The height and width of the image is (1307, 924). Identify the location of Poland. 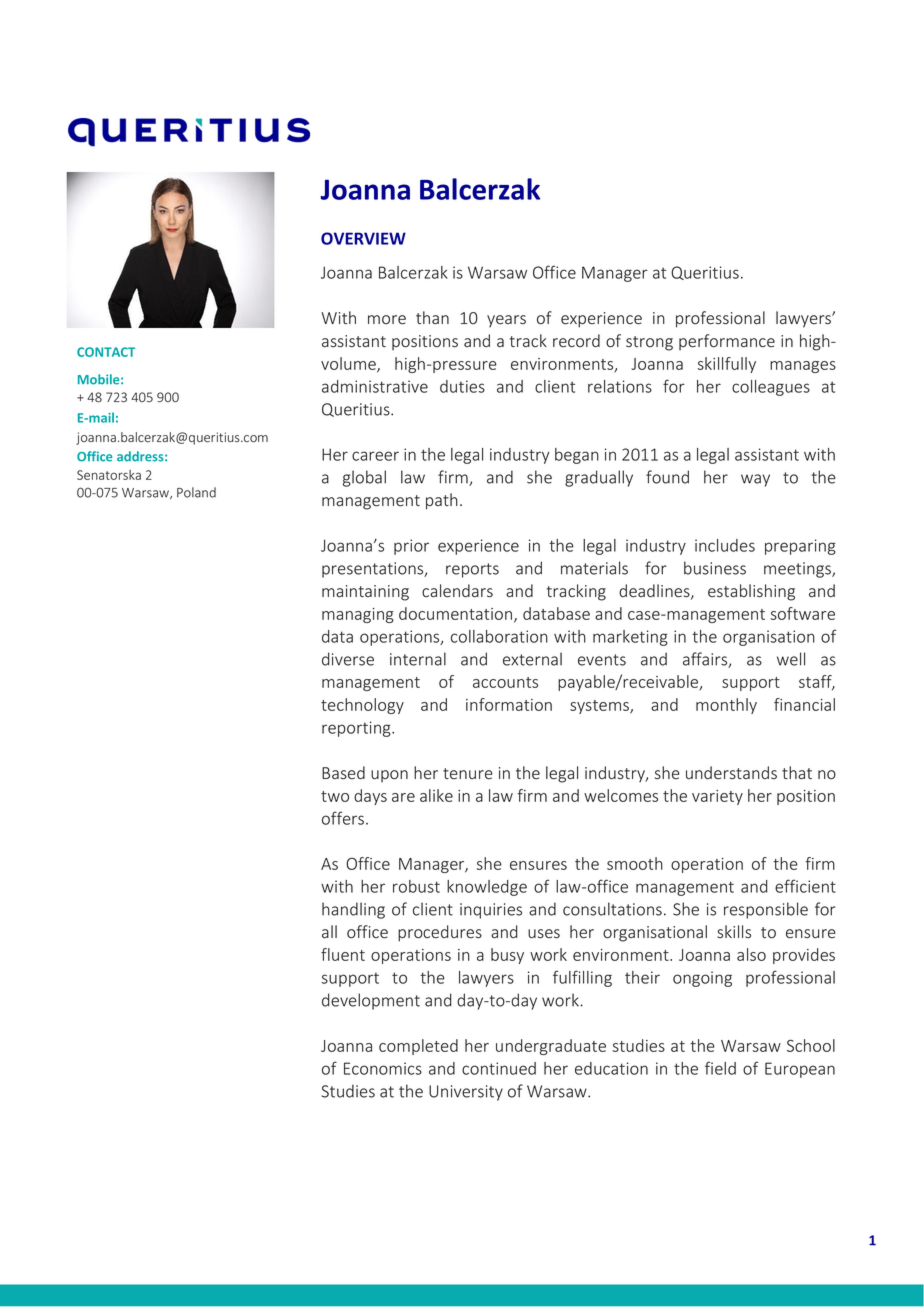
(196, 492).
